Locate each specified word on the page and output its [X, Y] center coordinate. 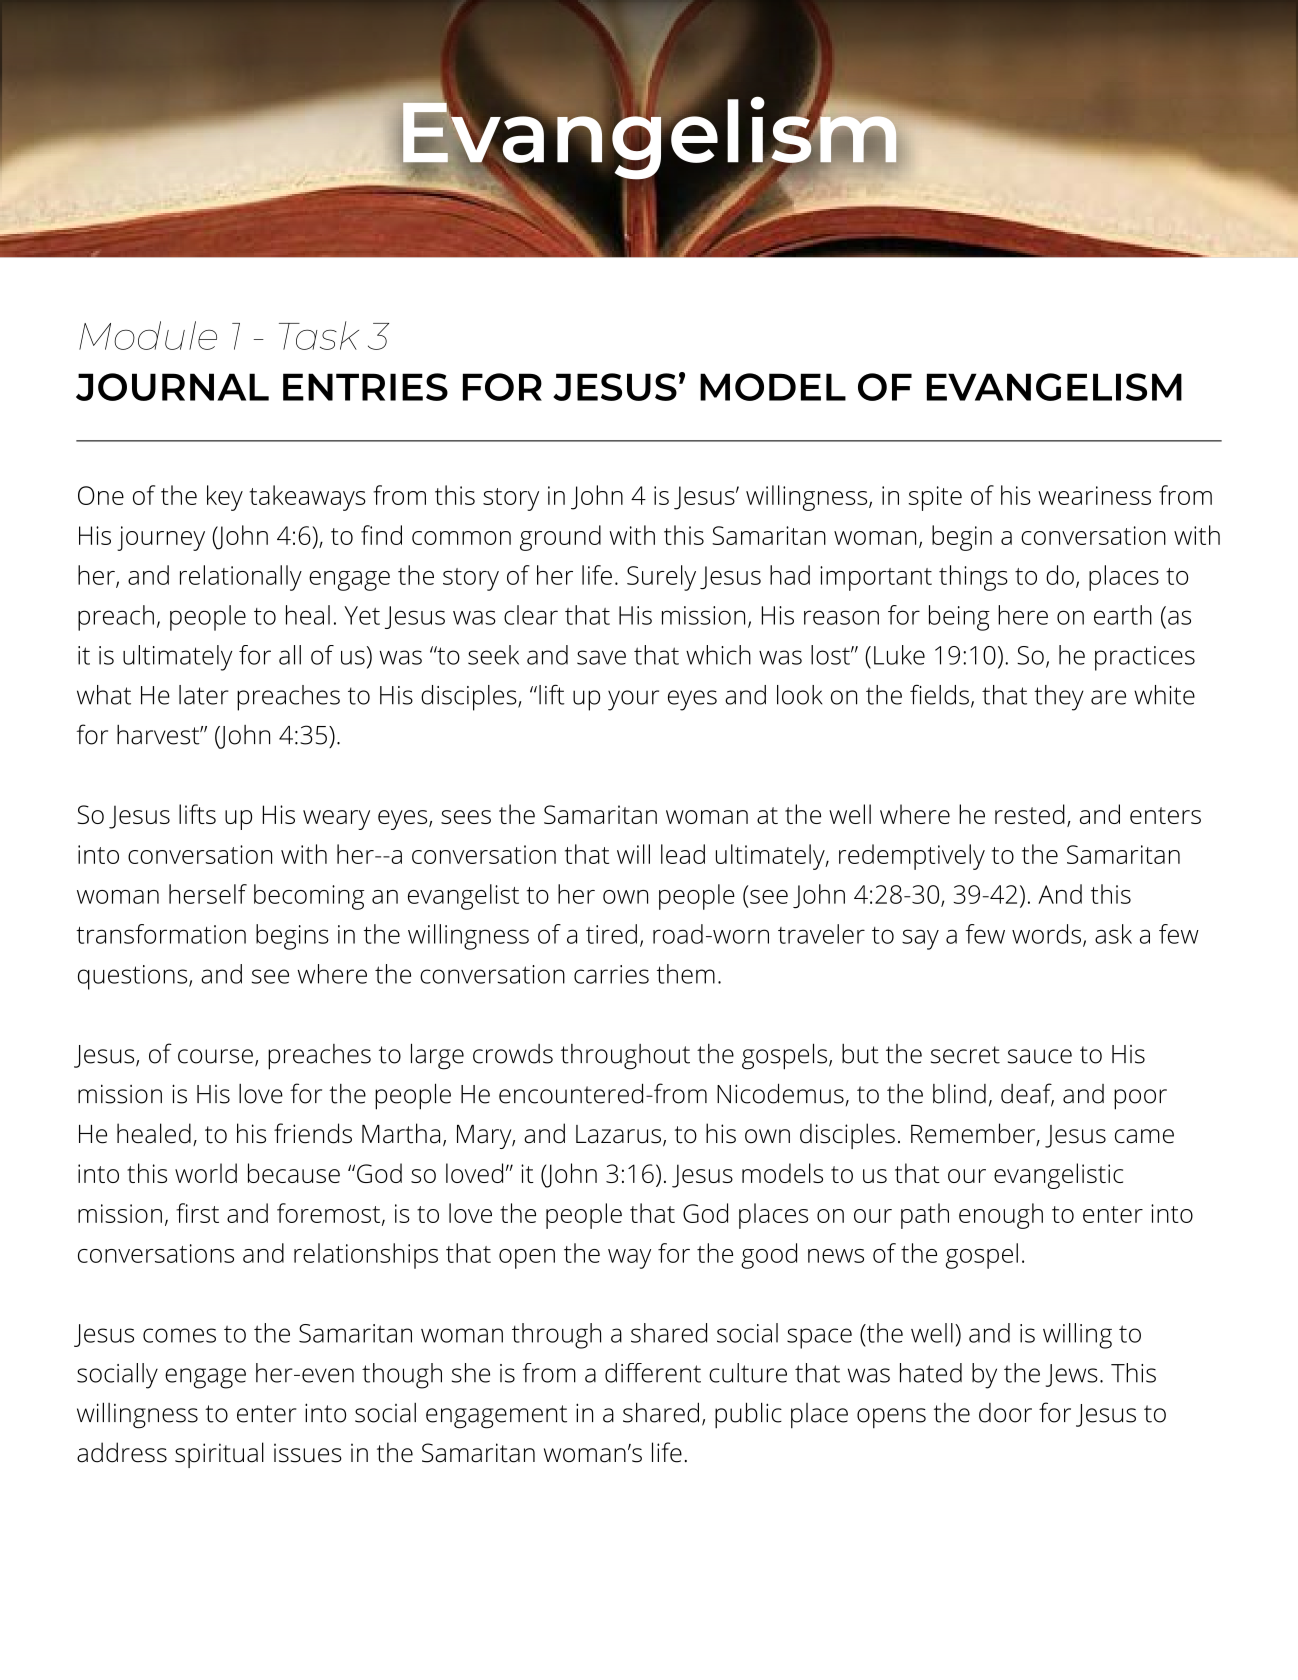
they [1059, 698]
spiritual [219, 1455]
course [215, 1056]
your [633, 700]
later [204, 695]
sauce [1040, 1056]
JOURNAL [172, 387]
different [653, 1373]
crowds [513, 1054]
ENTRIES [365, 387]
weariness [1094, 495]
